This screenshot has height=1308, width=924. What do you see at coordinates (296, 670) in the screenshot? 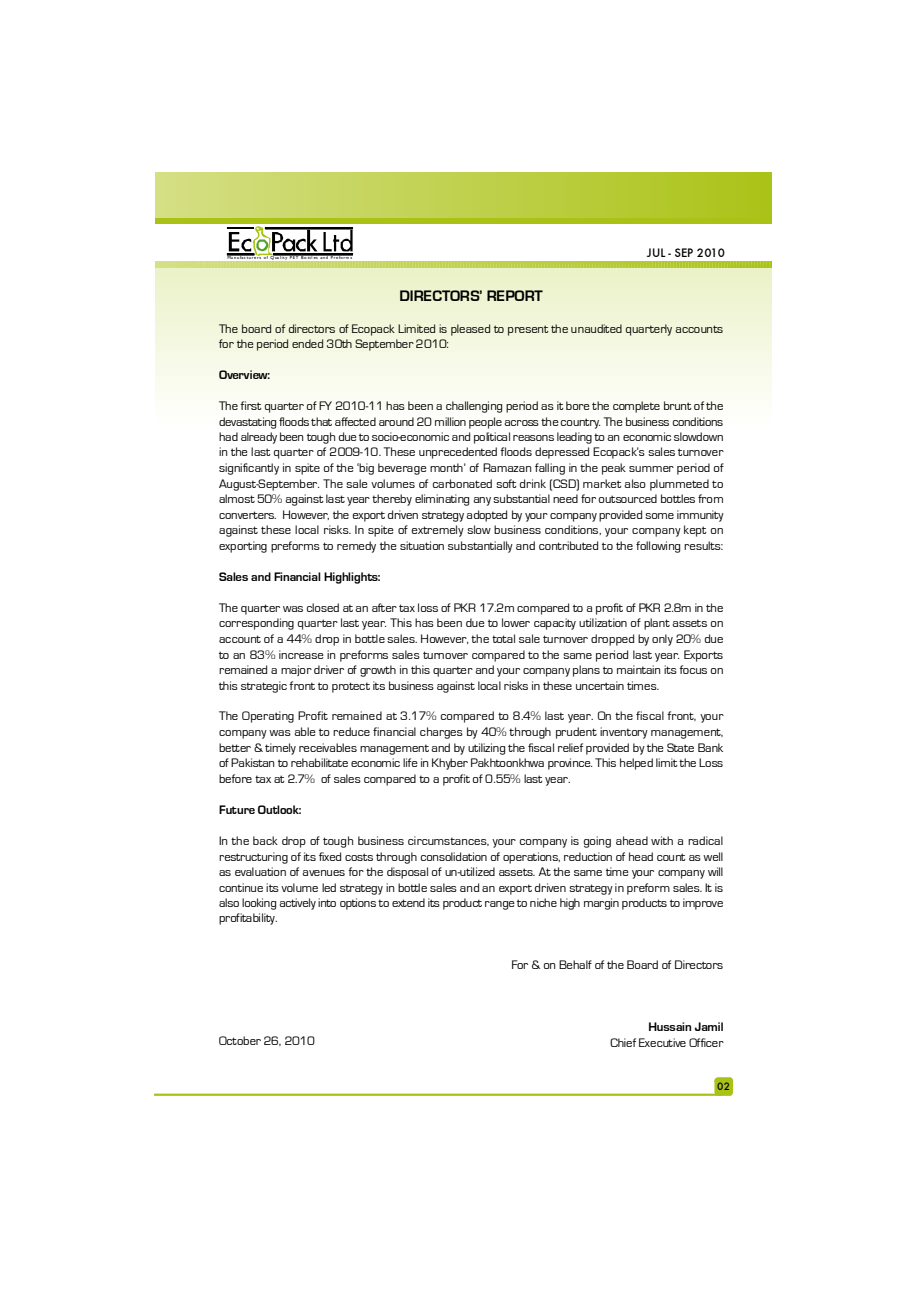
I see `major` at bounding box center [296, 670].
